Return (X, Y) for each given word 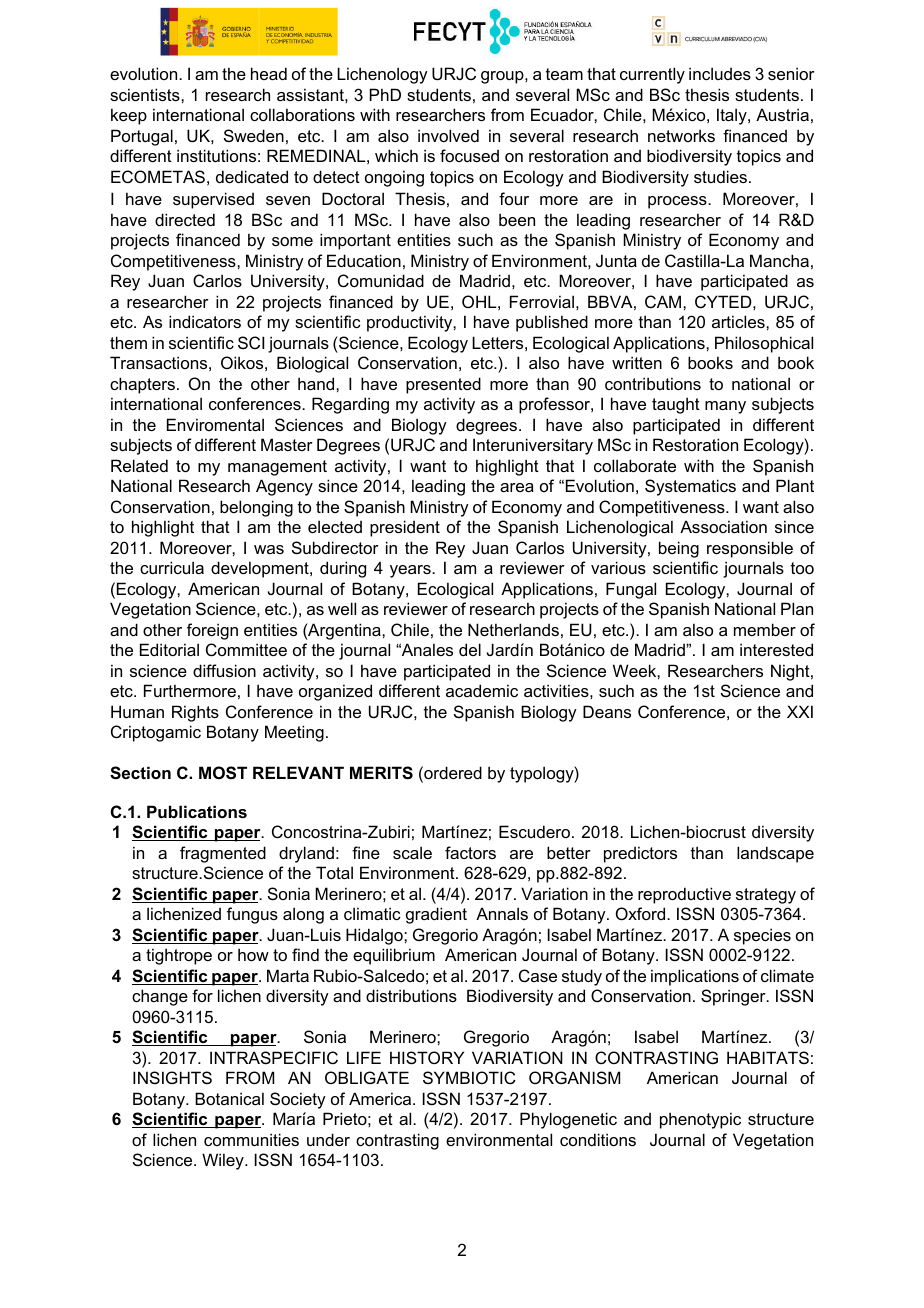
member (765, 629)
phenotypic (700, 1120)
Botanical (229, 1098)
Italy (733, 116)
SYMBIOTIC (469, 1077)
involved (448, 135)
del (470, 649)
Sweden (254, 135)
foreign (212, 631)
